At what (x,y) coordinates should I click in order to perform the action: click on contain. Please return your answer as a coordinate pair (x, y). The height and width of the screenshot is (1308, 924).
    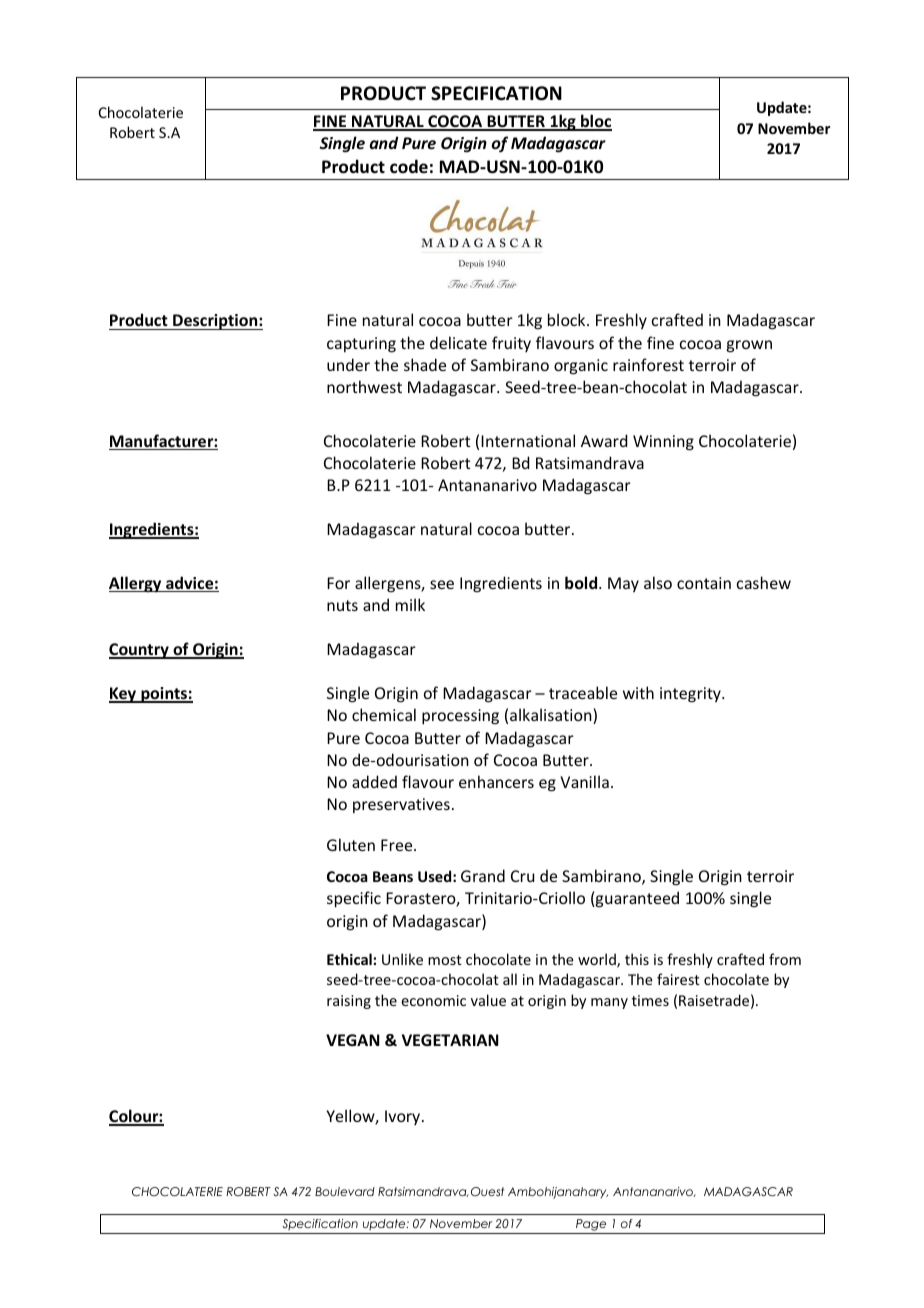
    Looking at the image, I should click on (704, 583).
